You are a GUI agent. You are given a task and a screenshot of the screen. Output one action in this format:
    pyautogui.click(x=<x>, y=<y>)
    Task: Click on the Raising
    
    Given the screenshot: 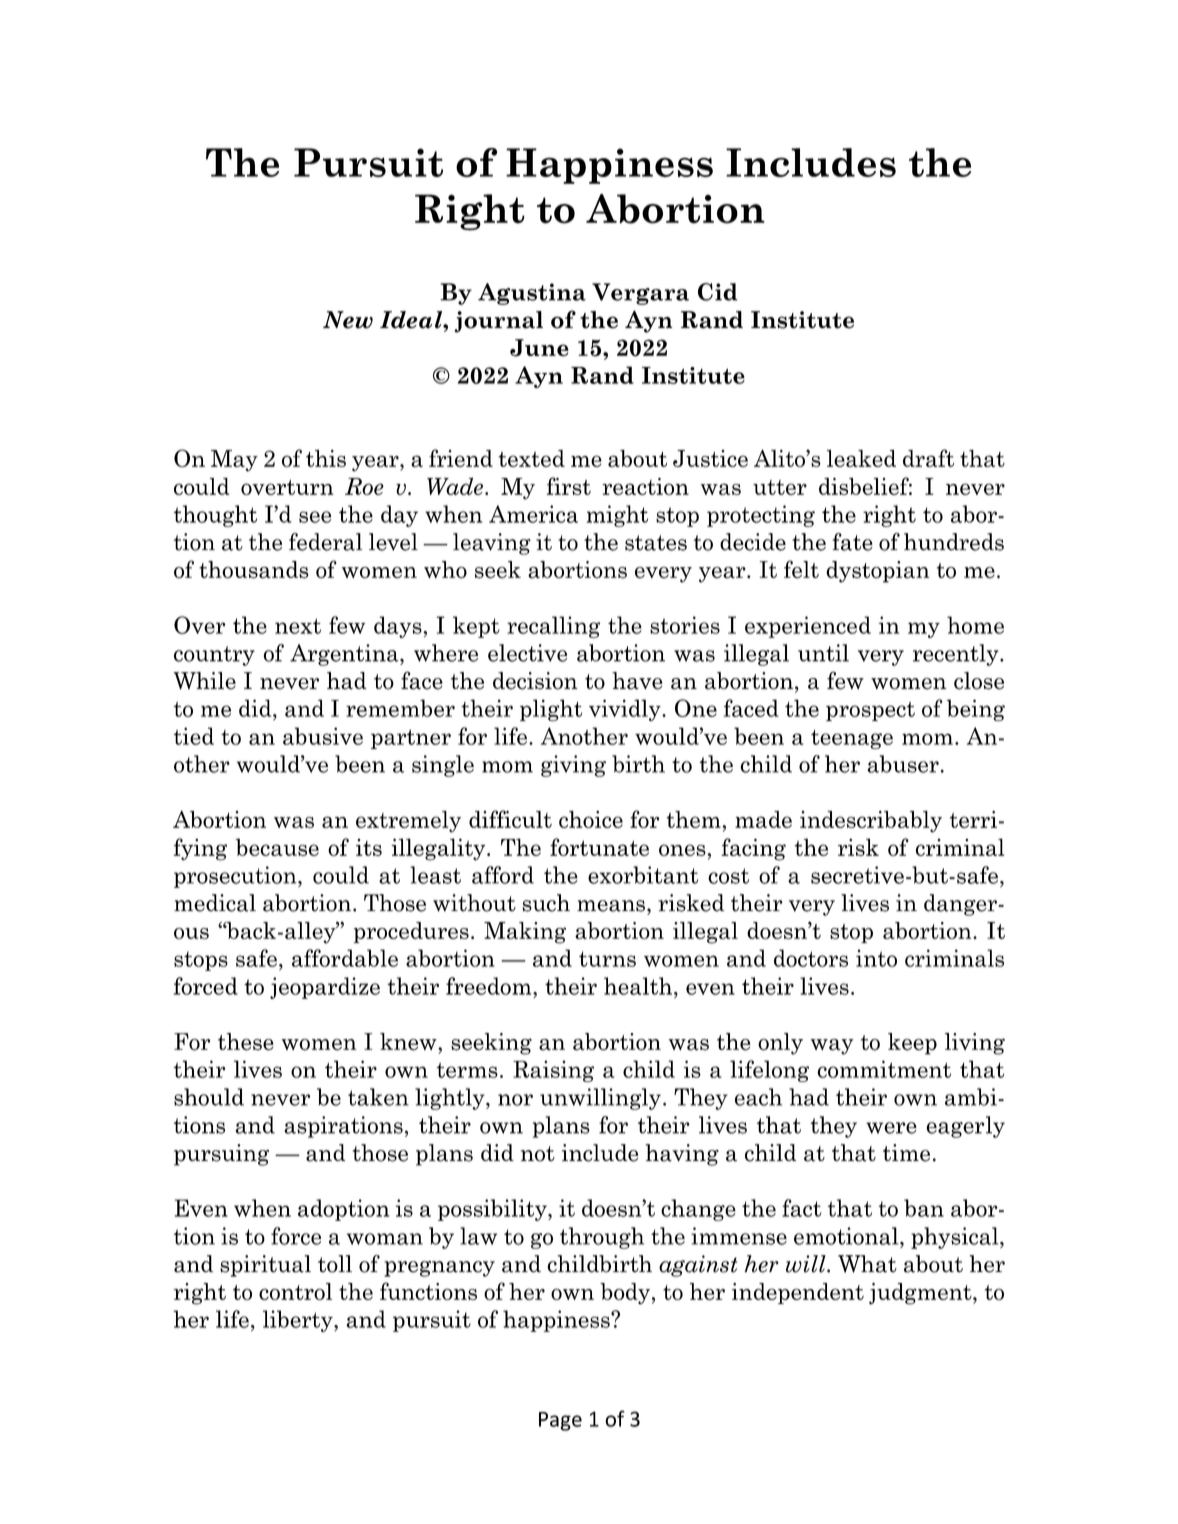 What is the action you would take?
    pyautogui.click(x=553, y=1071)
